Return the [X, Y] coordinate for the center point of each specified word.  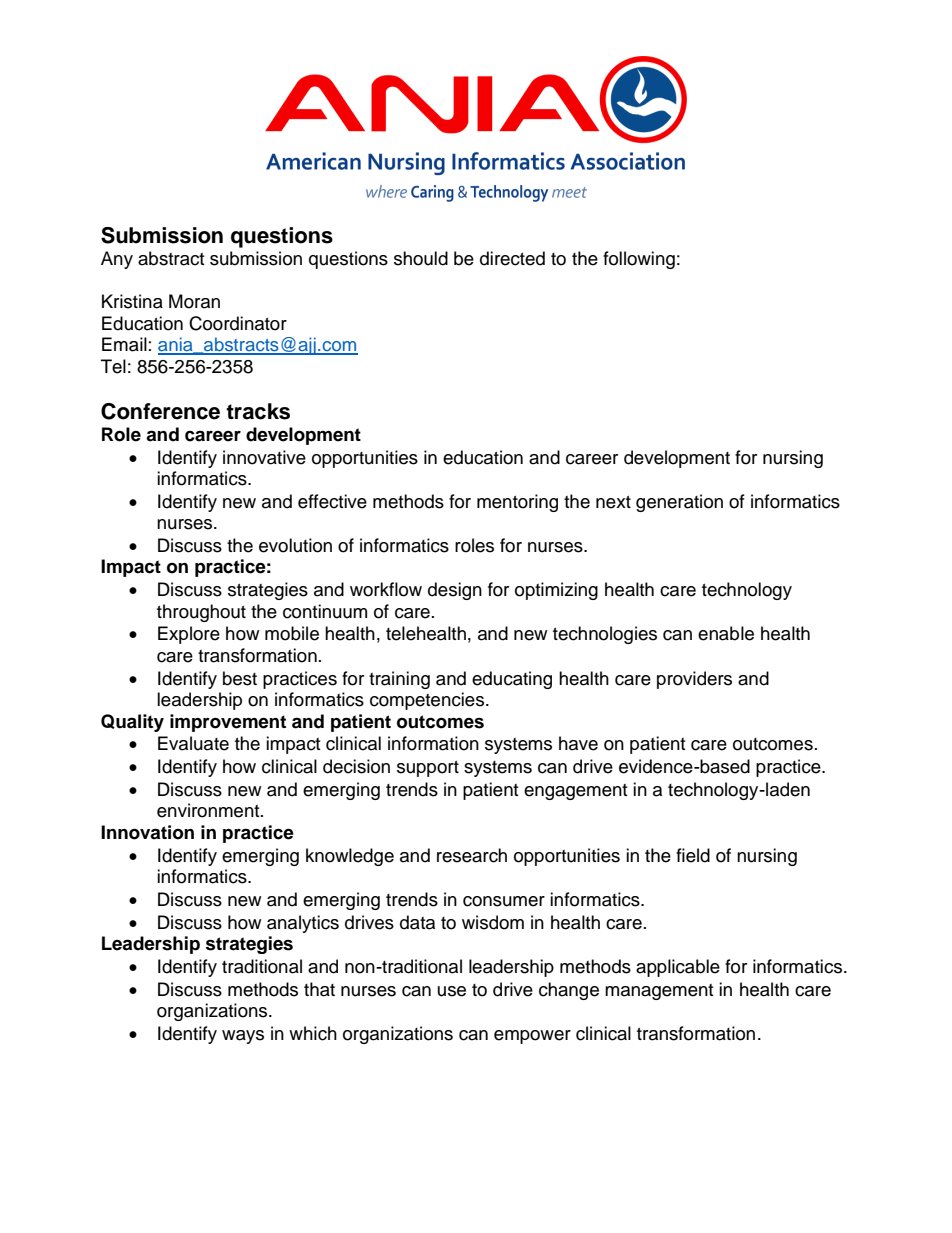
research [472, 855]
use [452, 991]
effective [332, 501]
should [421, 258]
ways [243, 1037]
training [399, 680]
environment [209, 810]
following [639, 260]
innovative [264, 457]
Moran [194, 301]
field [693, 855]
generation [679, 503]
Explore [189, 635]
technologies [605, 635]
